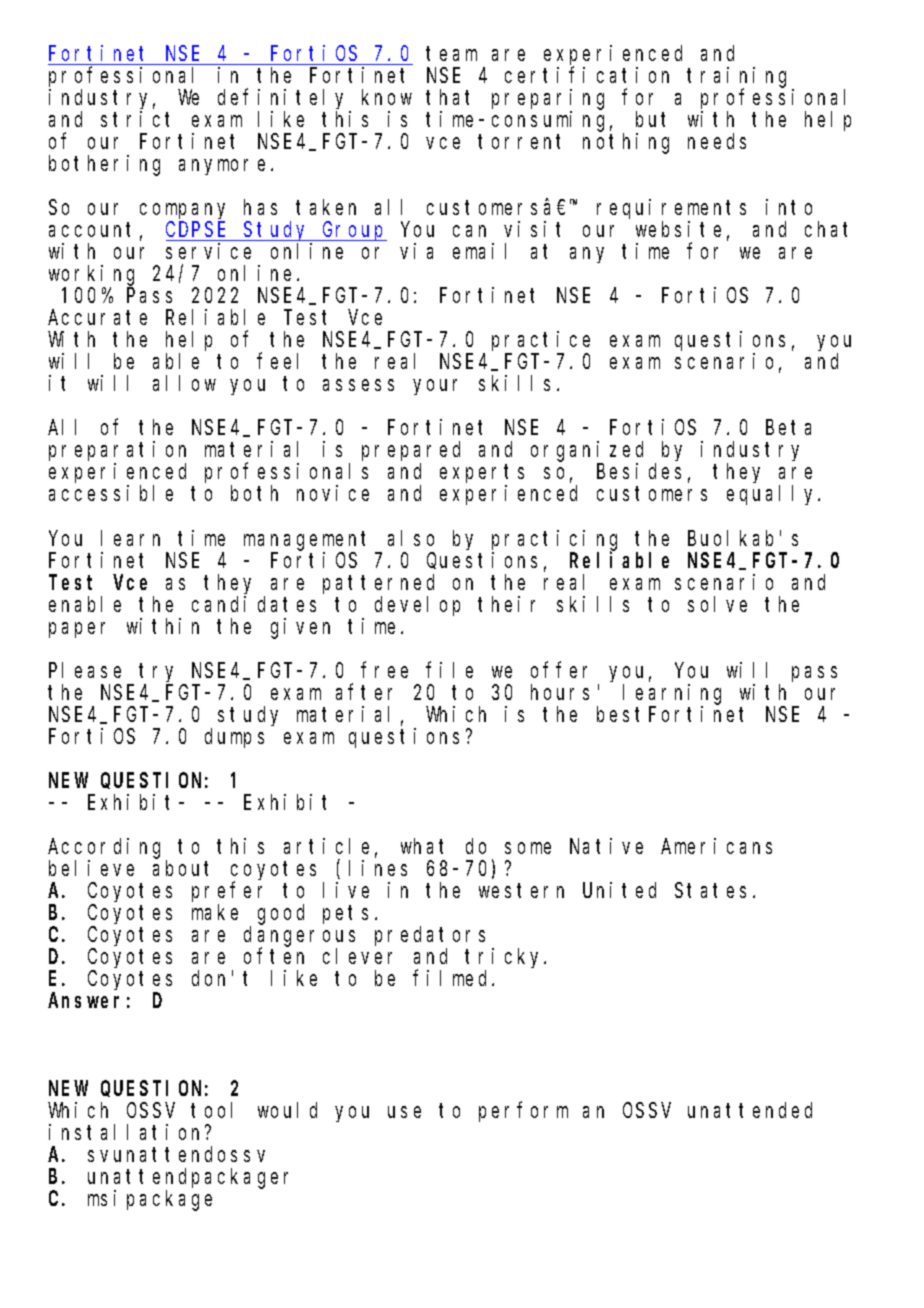 This screenshot has width=924, height=1308. What do you see at coordinates (678, 229) in the screenshot?
I see `website` at bounding box center [678, 229].
